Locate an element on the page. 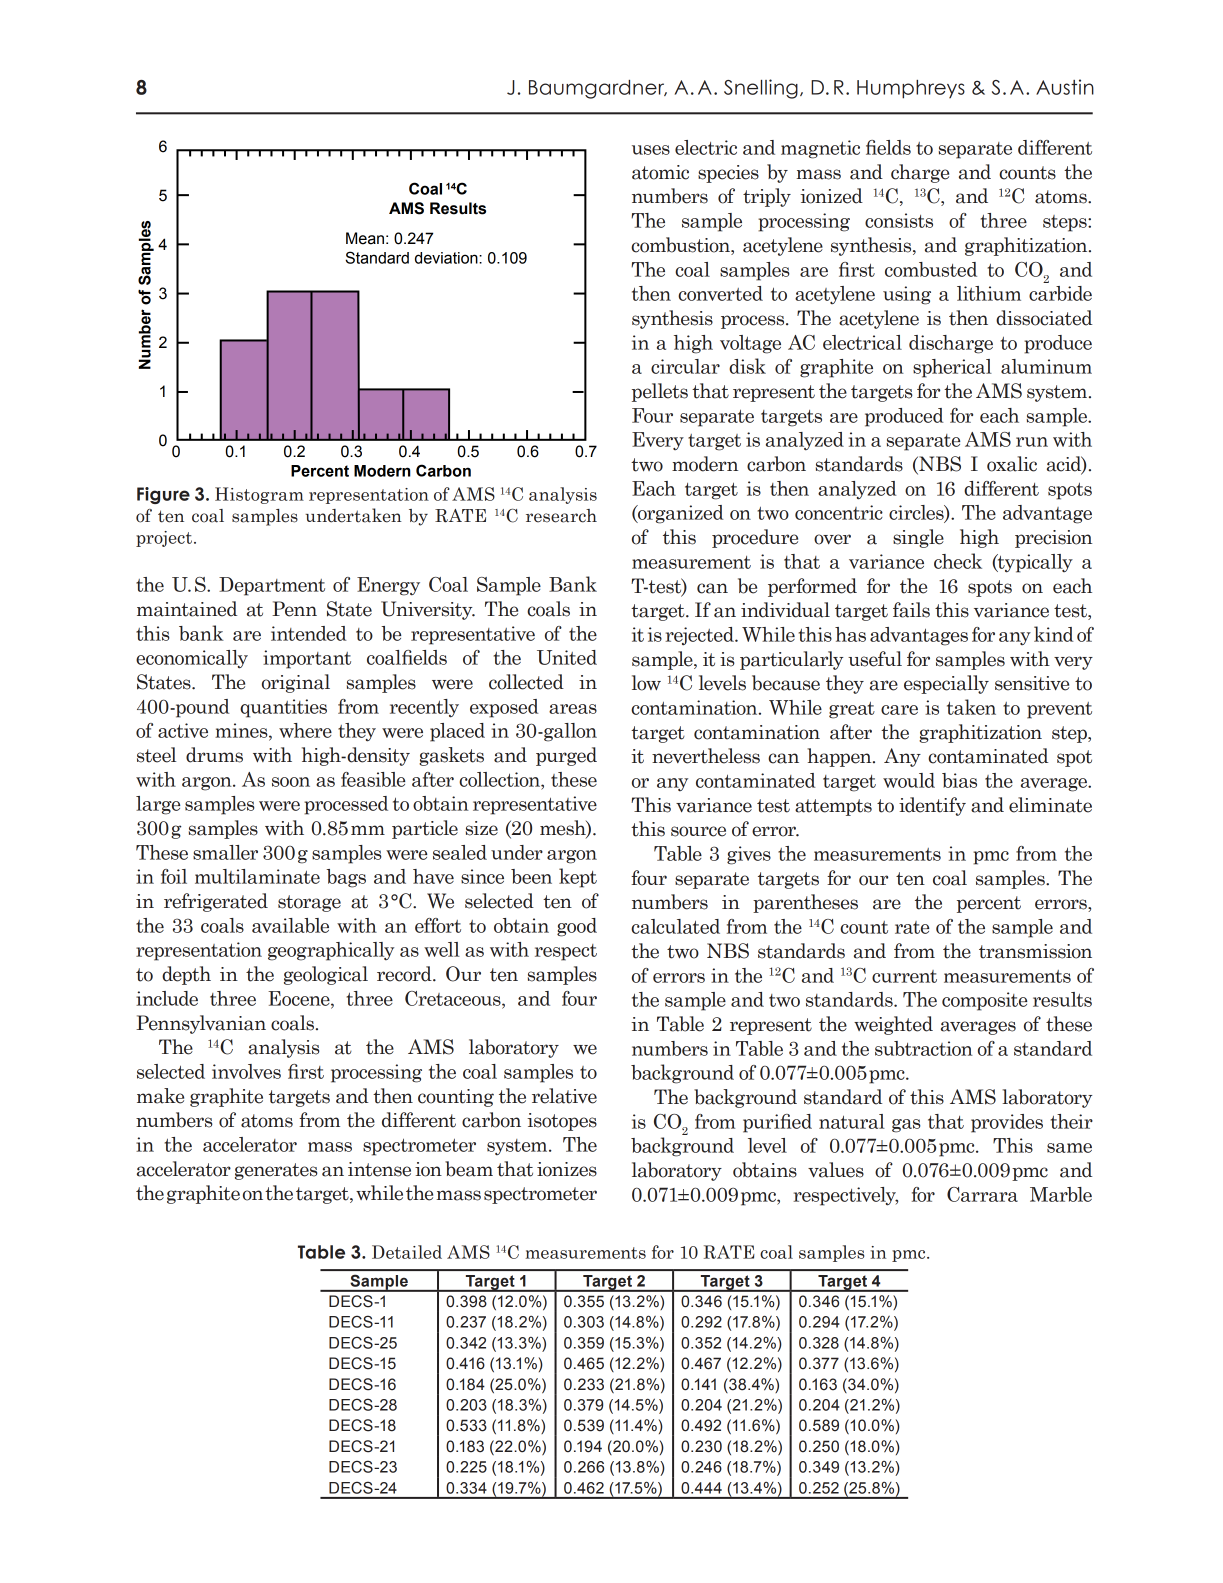 The width and height of the page is (1223, 1583). Histogram is located at coordinates (259, 495).
